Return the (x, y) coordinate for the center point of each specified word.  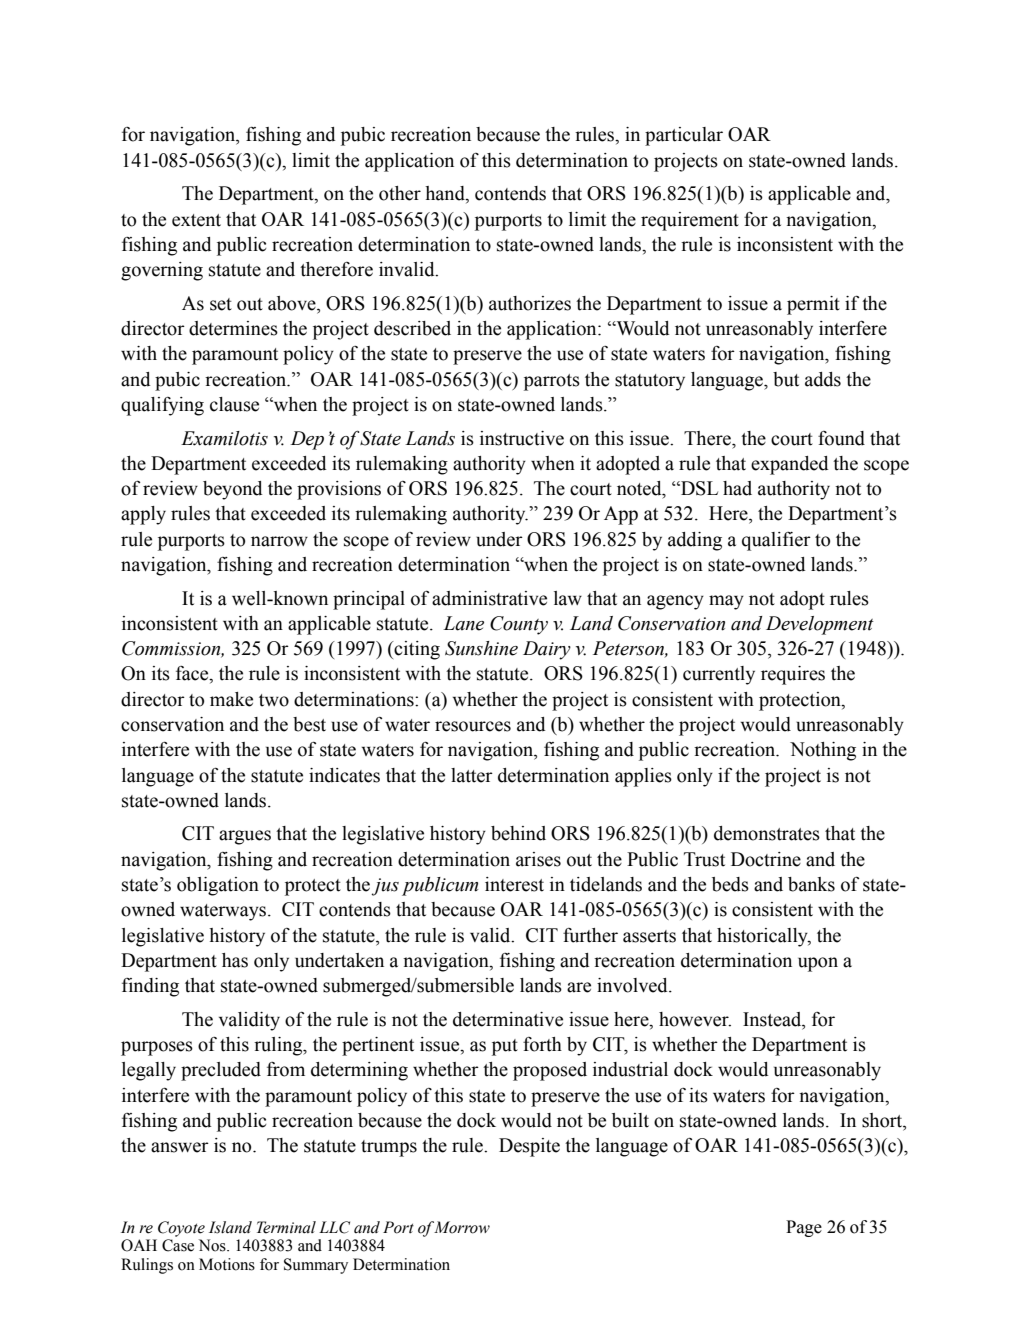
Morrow (462, 1227)
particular (684, 136)
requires (793, 675)
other (400, 193)
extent (196, 220)
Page (804, 1228)
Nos (213, 1245)
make (231, 699)
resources (473, 726)
